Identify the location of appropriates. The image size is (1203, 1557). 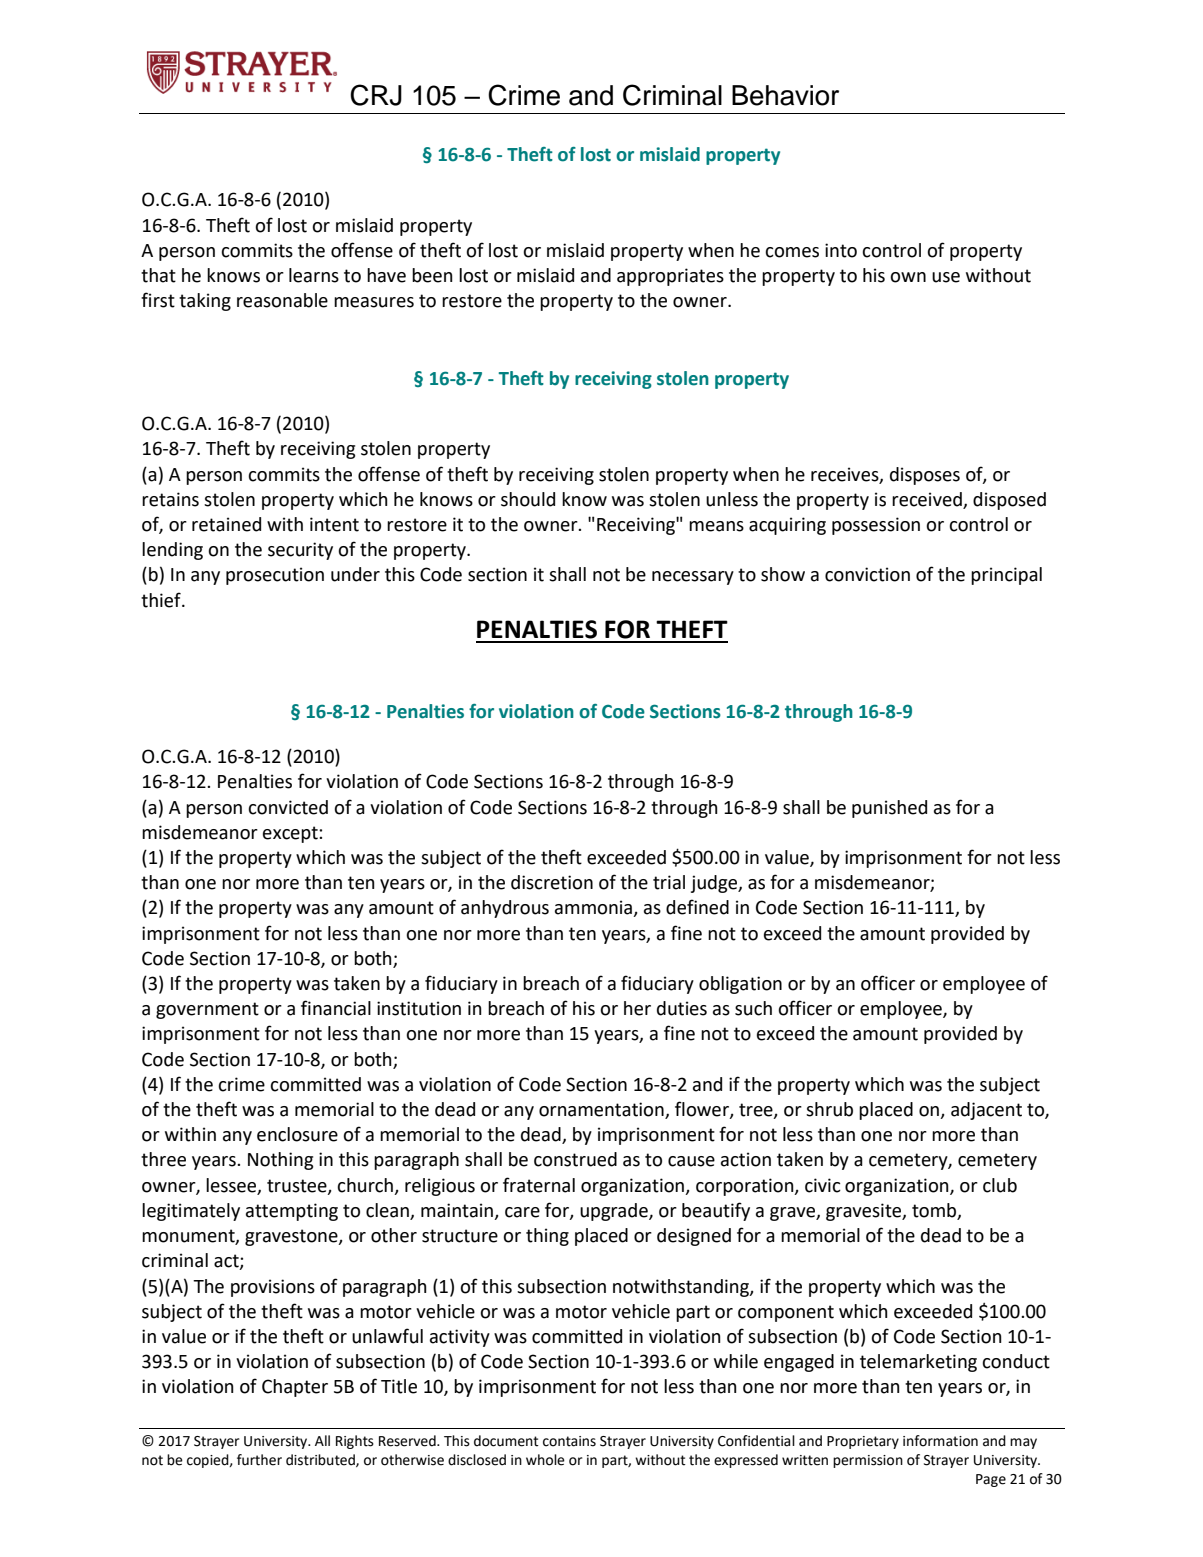
(670, 277).
